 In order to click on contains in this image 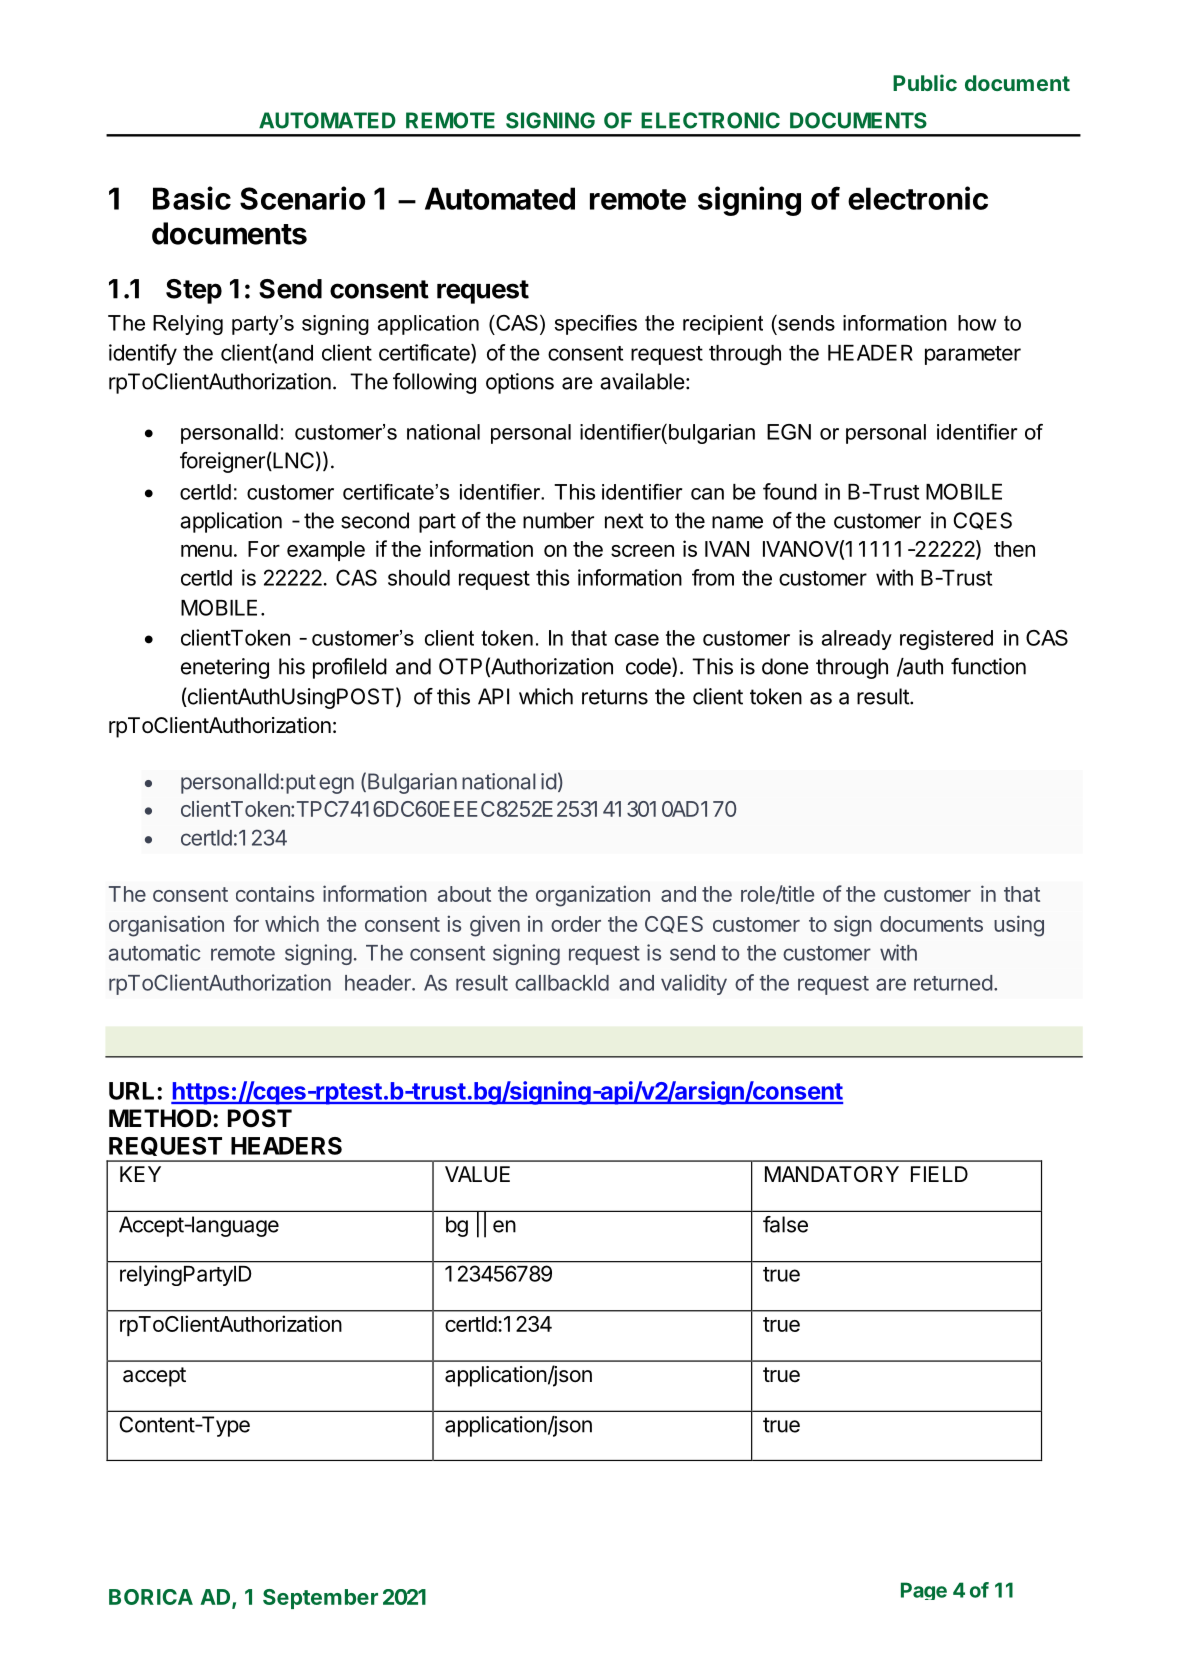, I will do `click(275, 893)`.
